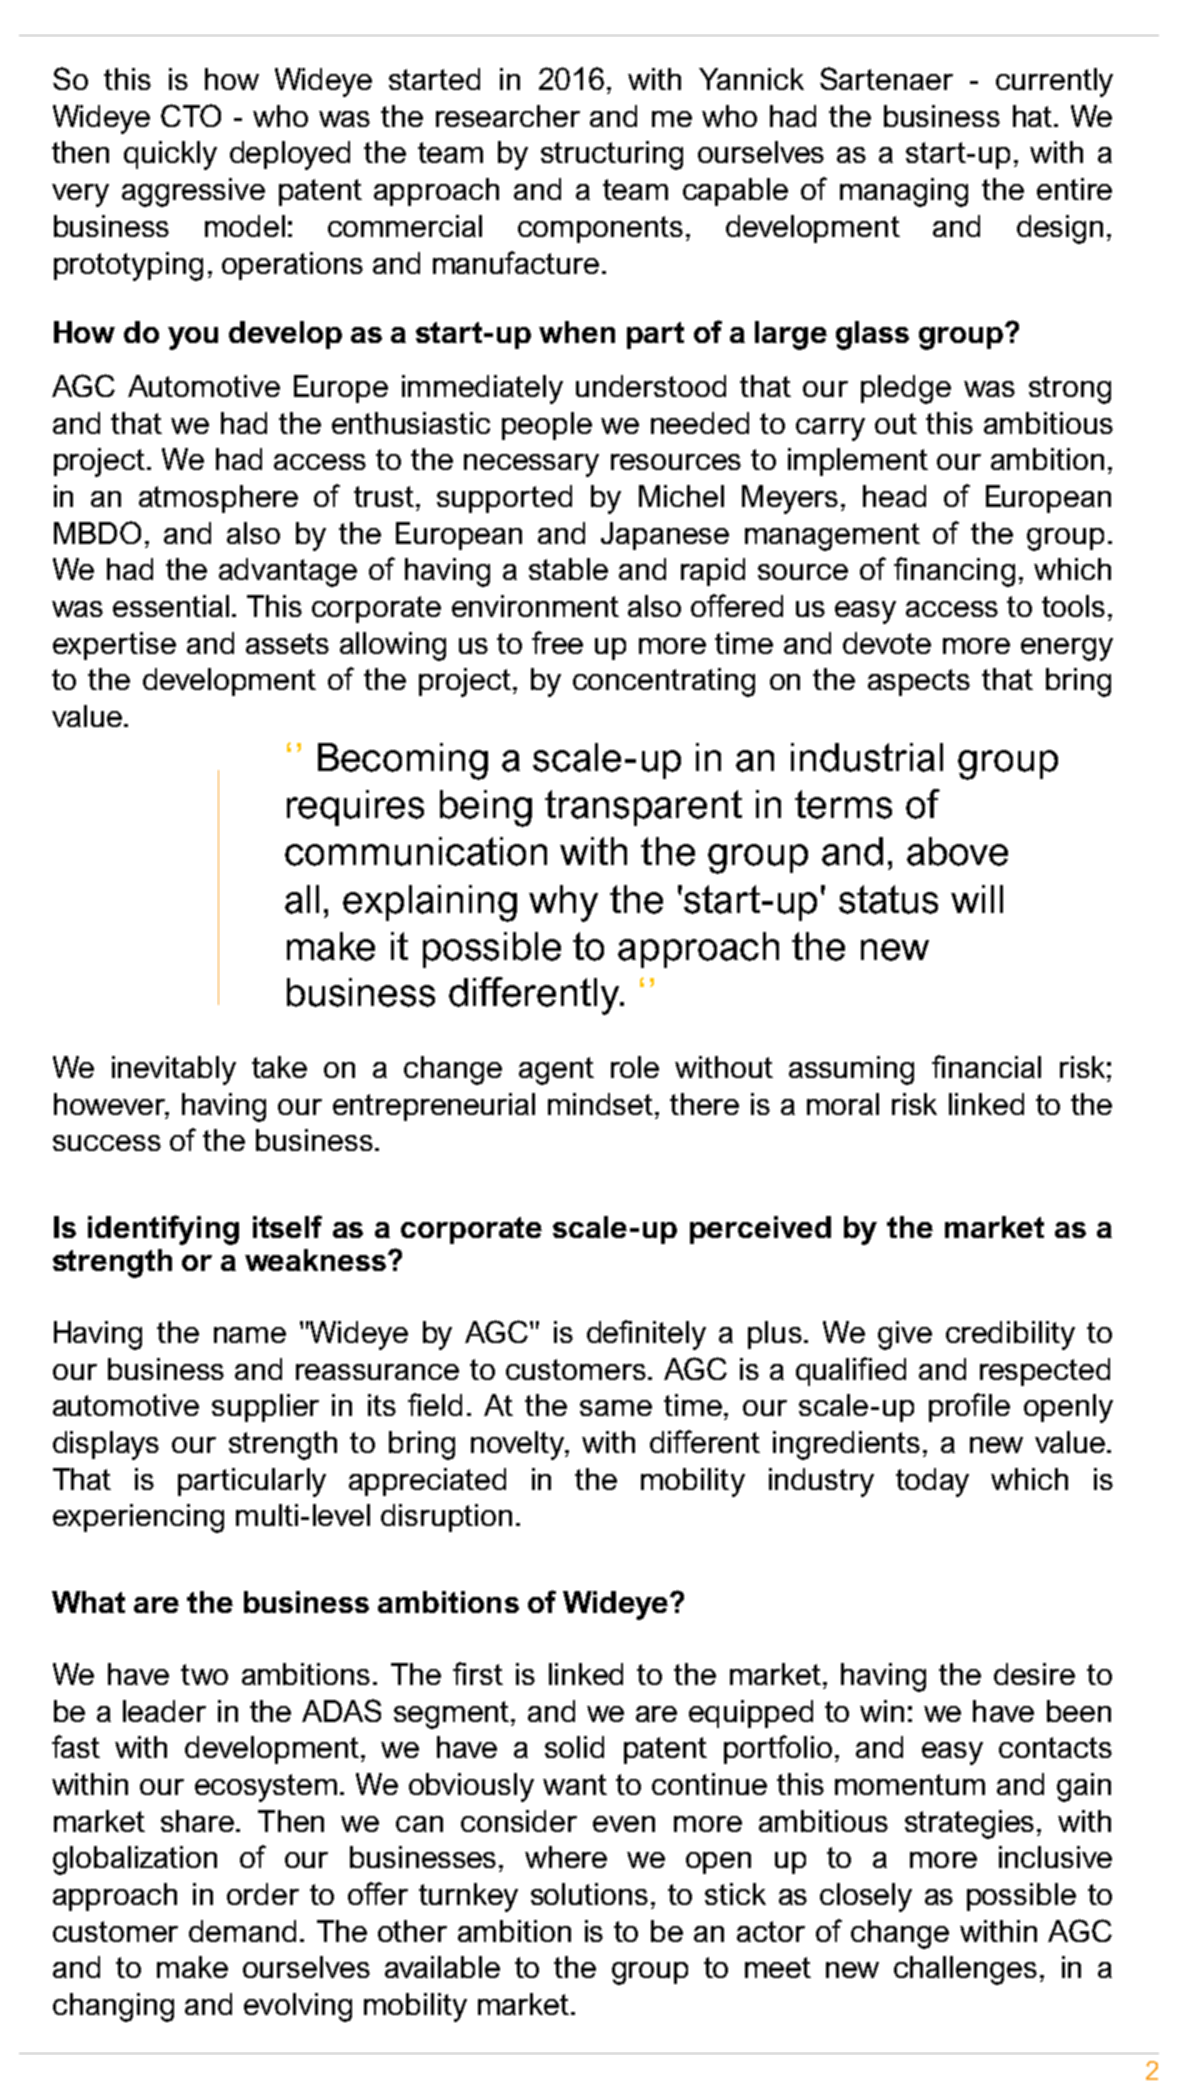 This page has width=1179, height=2096. I want to click on transparent, so click(643, 808).
